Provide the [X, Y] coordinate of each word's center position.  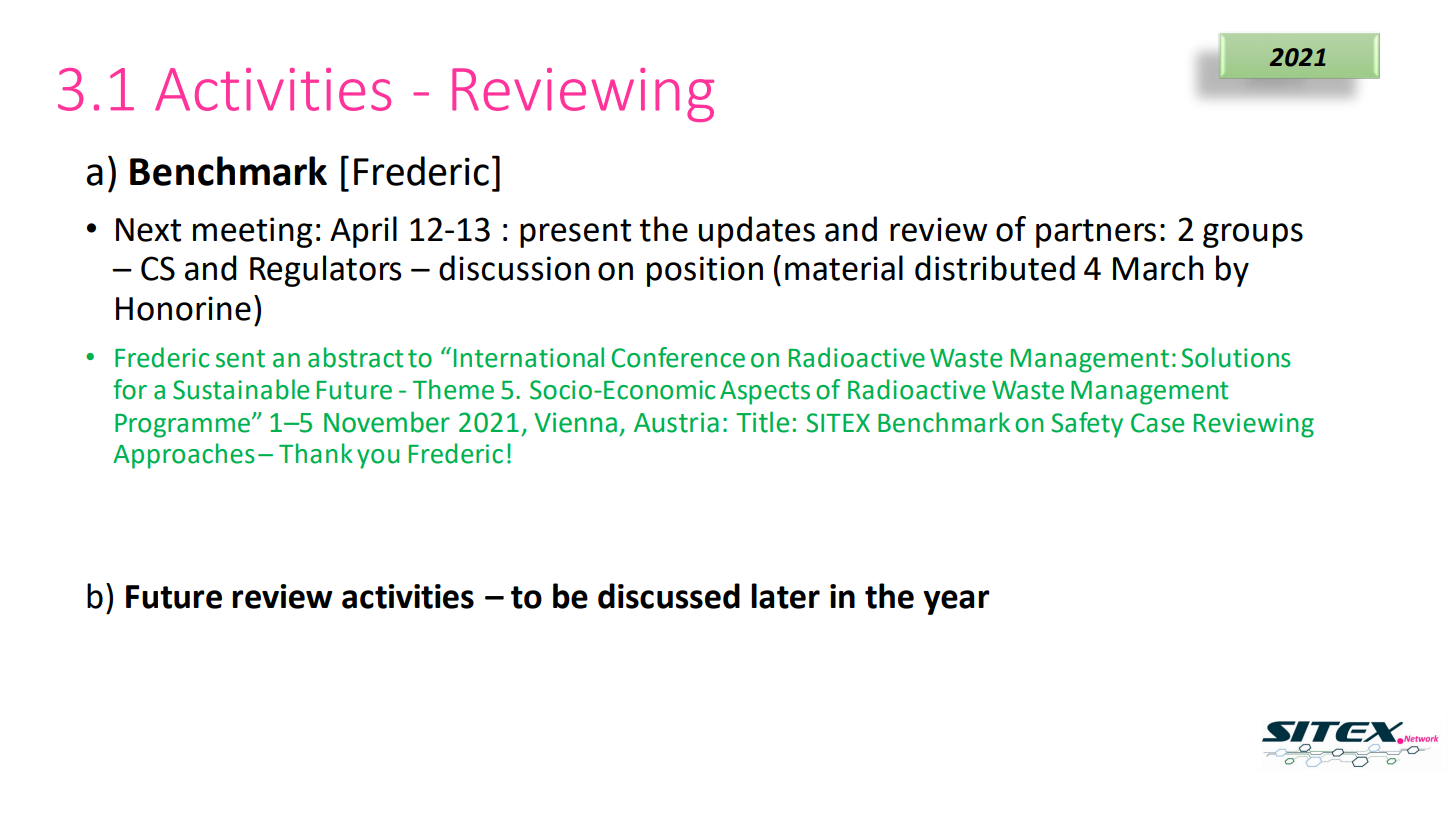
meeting [252, 232]
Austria [676, 422]
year [956, 602]
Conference [678, 357]
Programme [182, 426]
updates [757, 232]
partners [1096, 233]
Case [1157, 423]
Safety [1087, 425]
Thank [316, 453]
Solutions [1236, 357]
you [378, 459]
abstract [356, 357]
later [785, 596]
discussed [669, 596]
